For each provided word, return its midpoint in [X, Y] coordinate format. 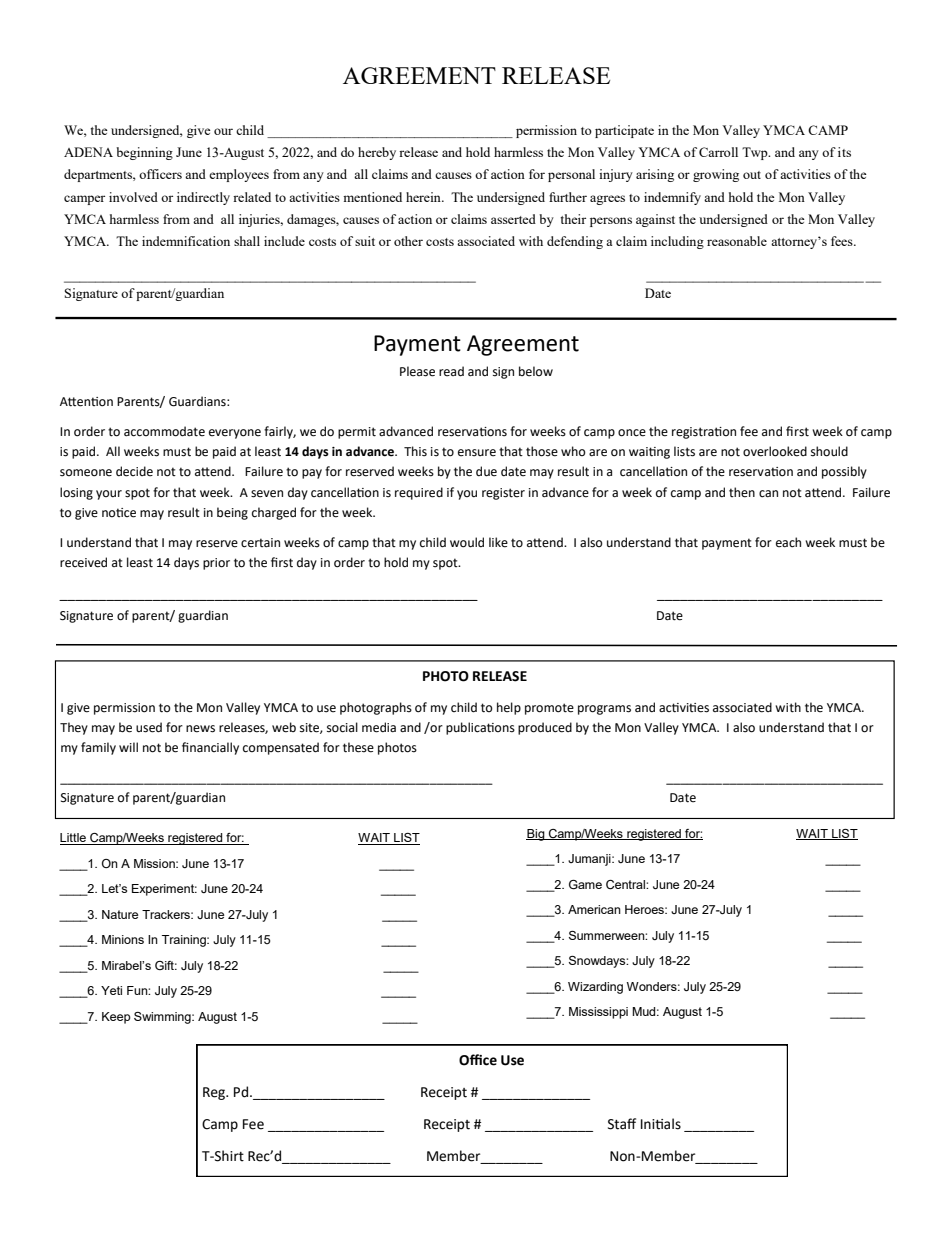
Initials [661, 1124]
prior [216, 564]
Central [626, 885]
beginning [144, 153]
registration [704, 433]
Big [536, 835]
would [467, 542]
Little [74, 839]
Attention [86, 402]
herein [424, 197]
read [451, 371]
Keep [116, 1018]
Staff [622, 1124]
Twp [756, 153]
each [788, 542]
